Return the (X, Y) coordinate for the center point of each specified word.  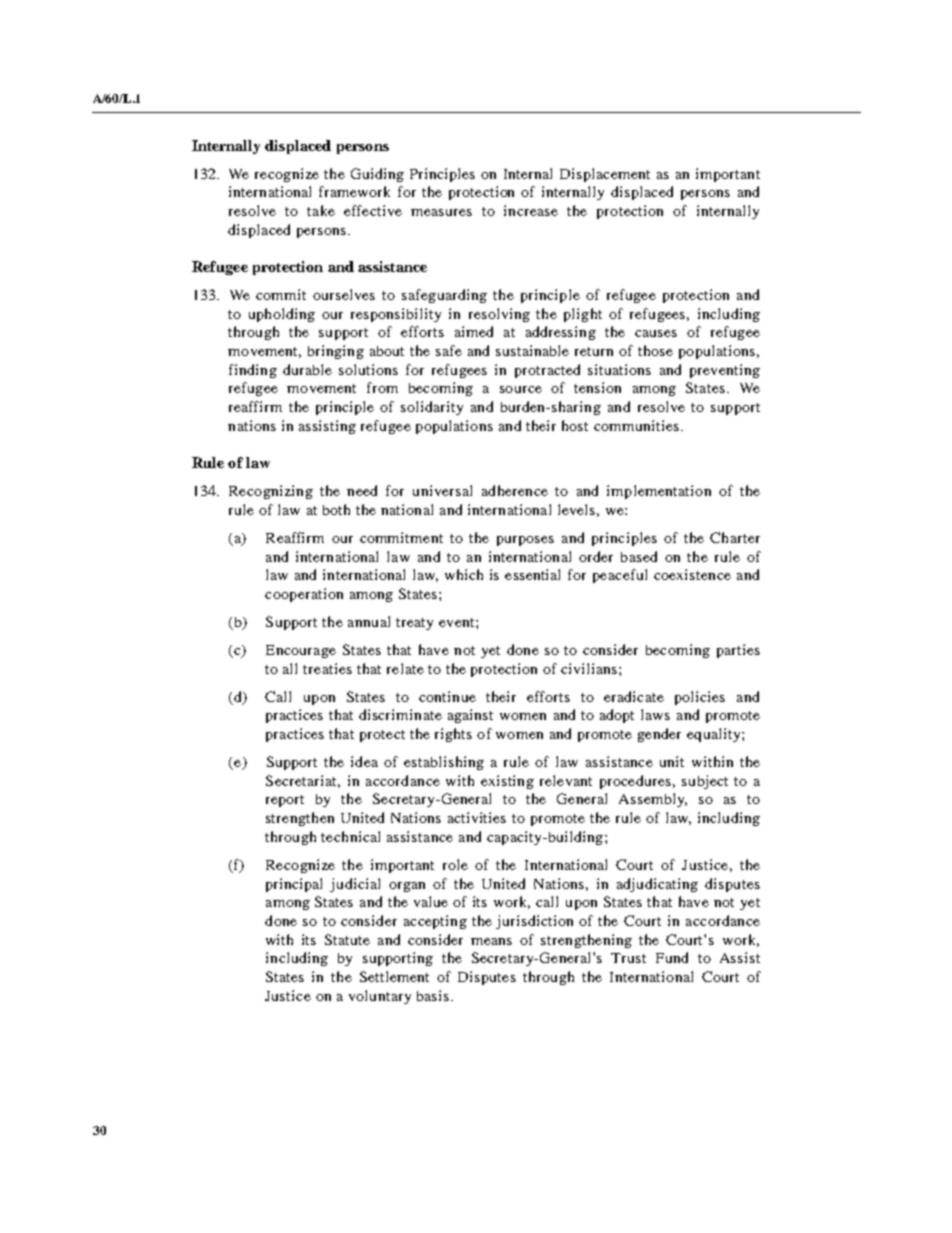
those (655, 350)
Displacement (605, 175)
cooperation (304, 595)
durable (307, 369)
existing (507, 782)
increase (531, 210)
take (321, 210)
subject (705, 782)
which (464, 574)
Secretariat (303, 781)
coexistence (692, 574)
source (521, 389)
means (491, 941)
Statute (347, 939)
